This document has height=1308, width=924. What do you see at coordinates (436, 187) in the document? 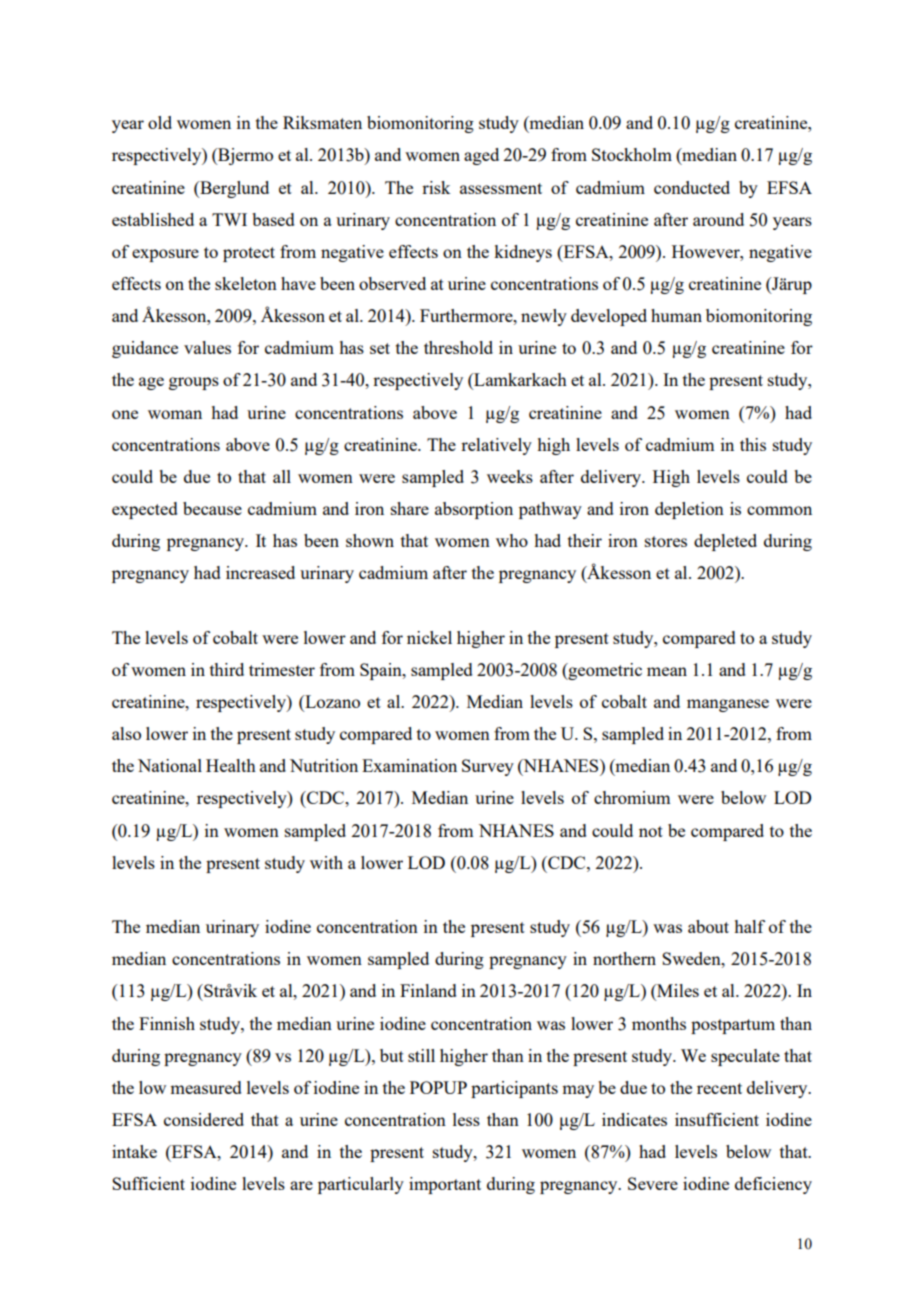
I see `risk` at bounding box center [436, 187].
